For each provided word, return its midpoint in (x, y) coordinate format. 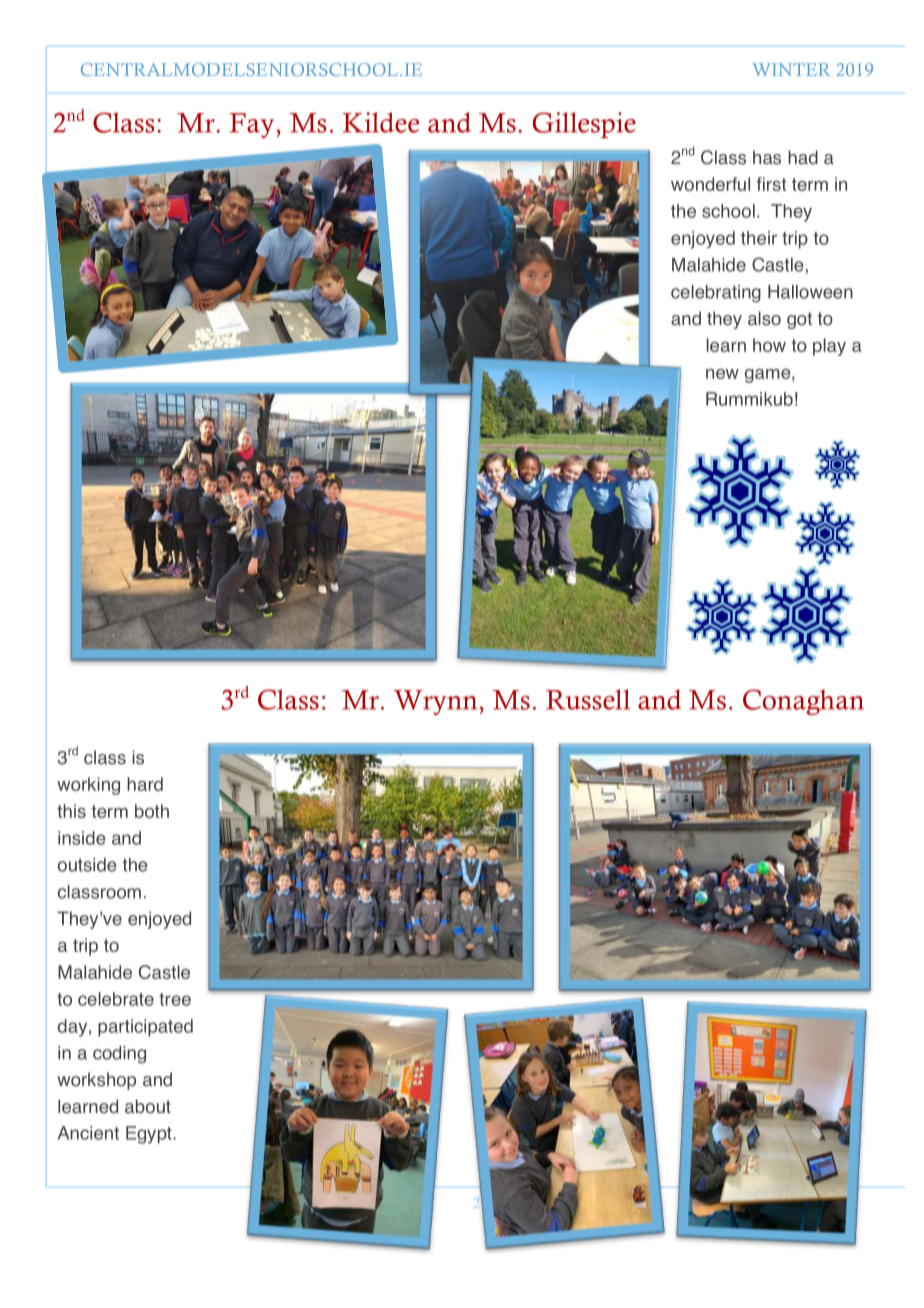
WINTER (791, 69)
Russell (588, 699)
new (722, 374)
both (152, 811)
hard (145, 784)
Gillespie (584, 125)
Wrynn (437, 702)
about (148, 1106)
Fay (253, 125)
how (769, 345)
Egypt (150, 1135)
